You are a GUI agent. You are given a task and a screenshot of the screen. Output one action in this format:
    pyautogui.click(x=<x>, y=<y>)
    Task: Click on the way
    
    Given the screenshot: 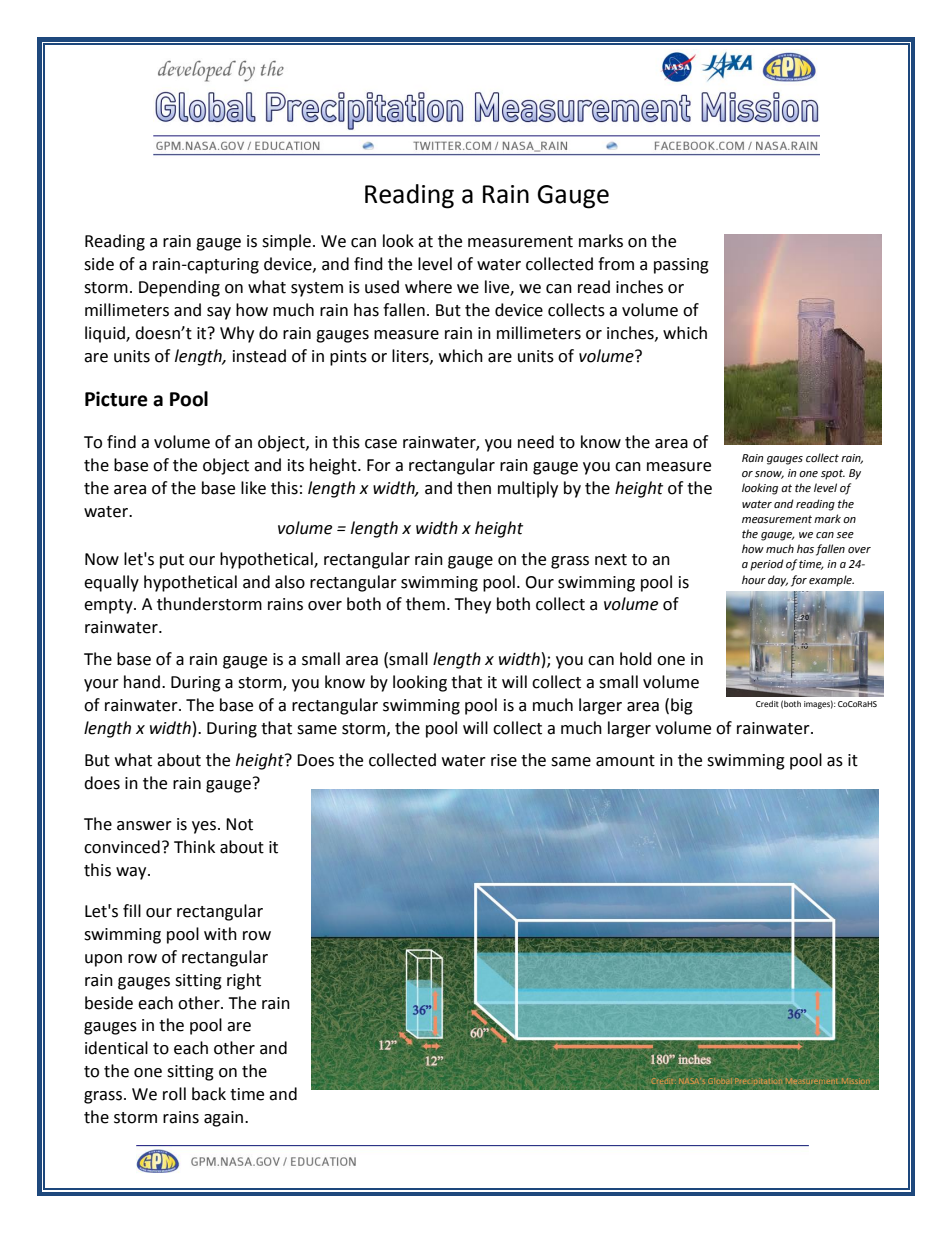 What is the action you would take?
    pyautogui.click(x=132, y=873)
